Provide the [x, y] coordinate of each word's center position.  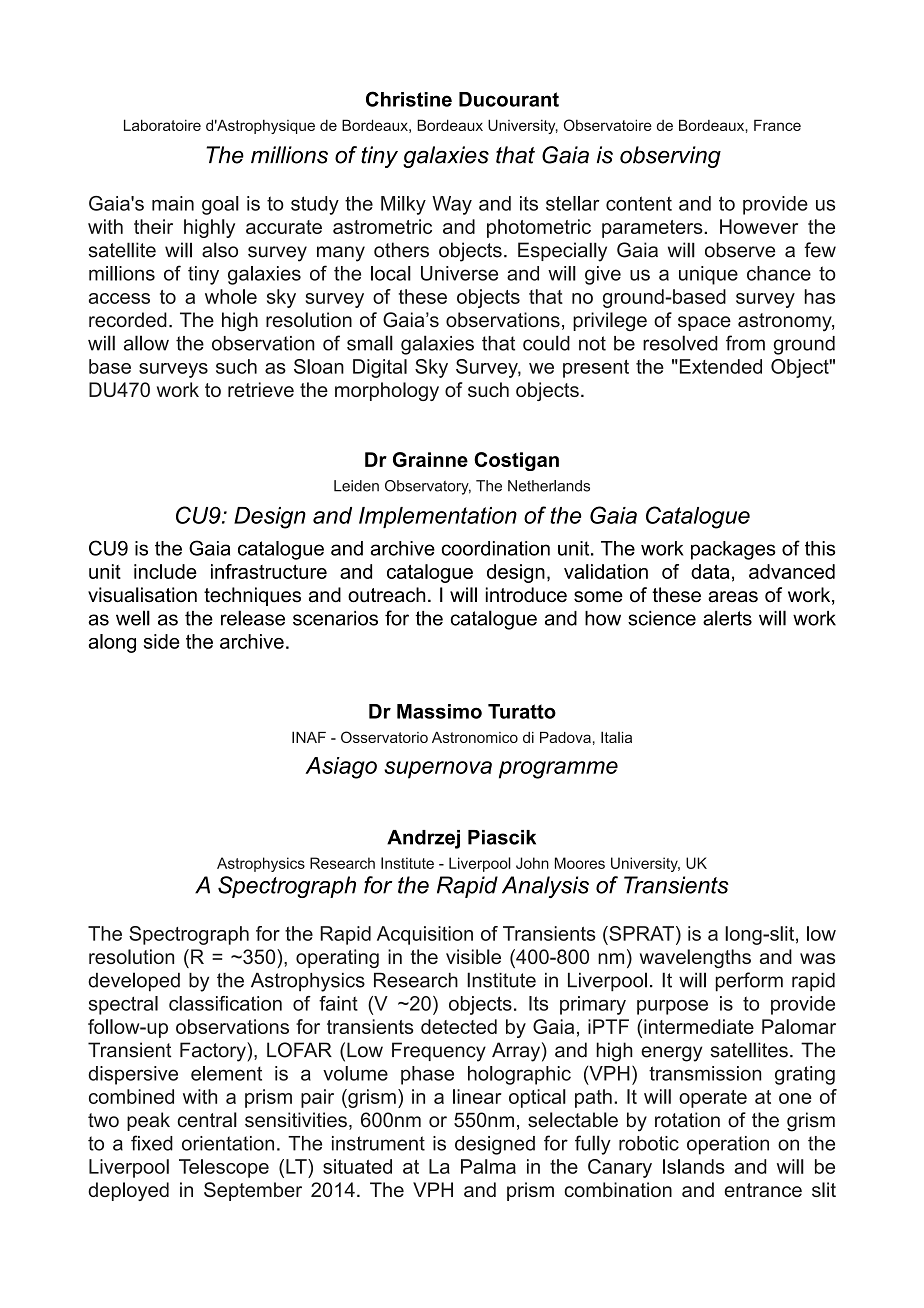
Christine [409, 99]
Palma [488, 1166]
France [777, 125]
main [173, 203]
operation [728, 1145]
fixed [152, 1143]
